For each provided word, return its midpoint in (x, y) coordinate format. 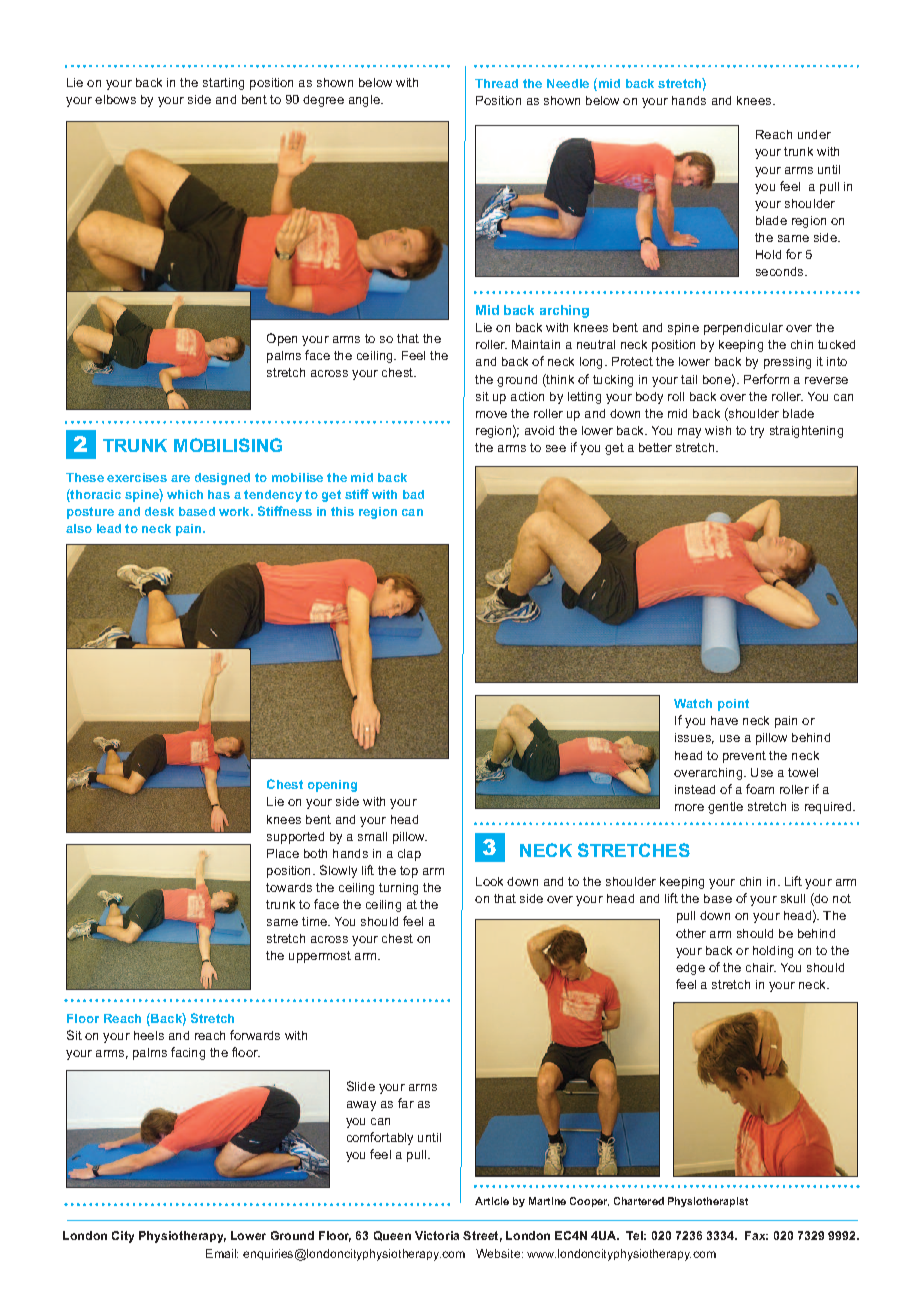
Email (222, 1253)
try (757, 432)
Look (489, 881)
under (814, 134)
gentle (725, 808)
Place (283, 853)
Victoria (437, 1235)
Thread (496, 83)
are (180, 478)
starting (223, 84)
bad (413, 494)
